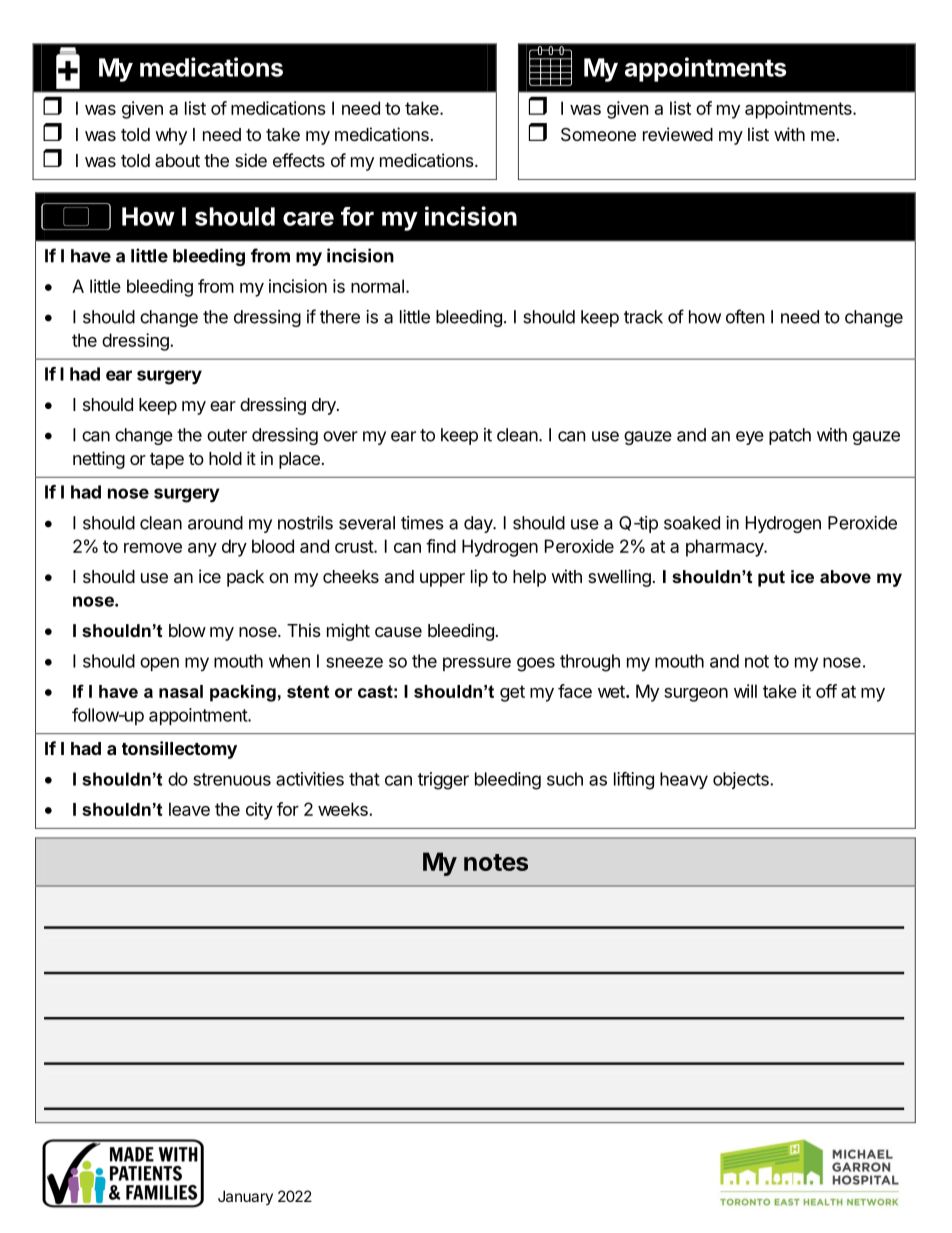 This image has width=952, height=1233. What do you see at coordinates (745, 316) in the image?
I see `often` at bounding box center [745, 316].
